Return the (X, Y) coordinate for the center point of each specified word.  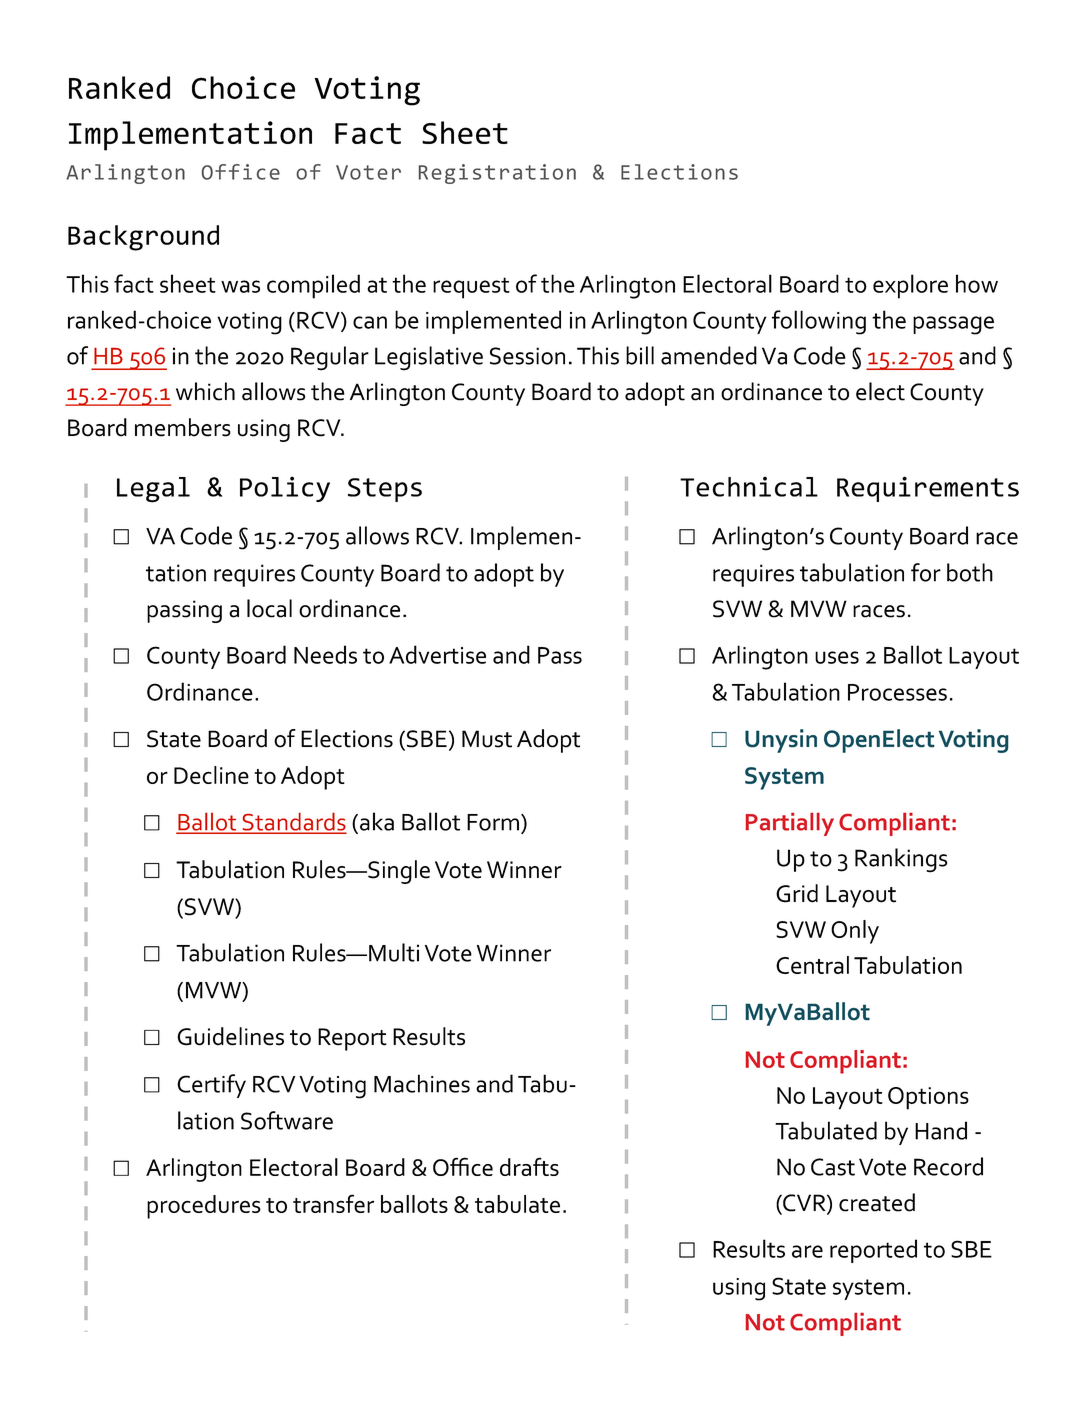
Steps (385, 490)
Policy (285, 489)
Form (493, 822)
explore (910, 286)
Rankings (901, 860)
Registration (497, 174)
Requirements (928, 489)
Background (143, 238)
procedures (204, 1207)
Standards (293, 823)
